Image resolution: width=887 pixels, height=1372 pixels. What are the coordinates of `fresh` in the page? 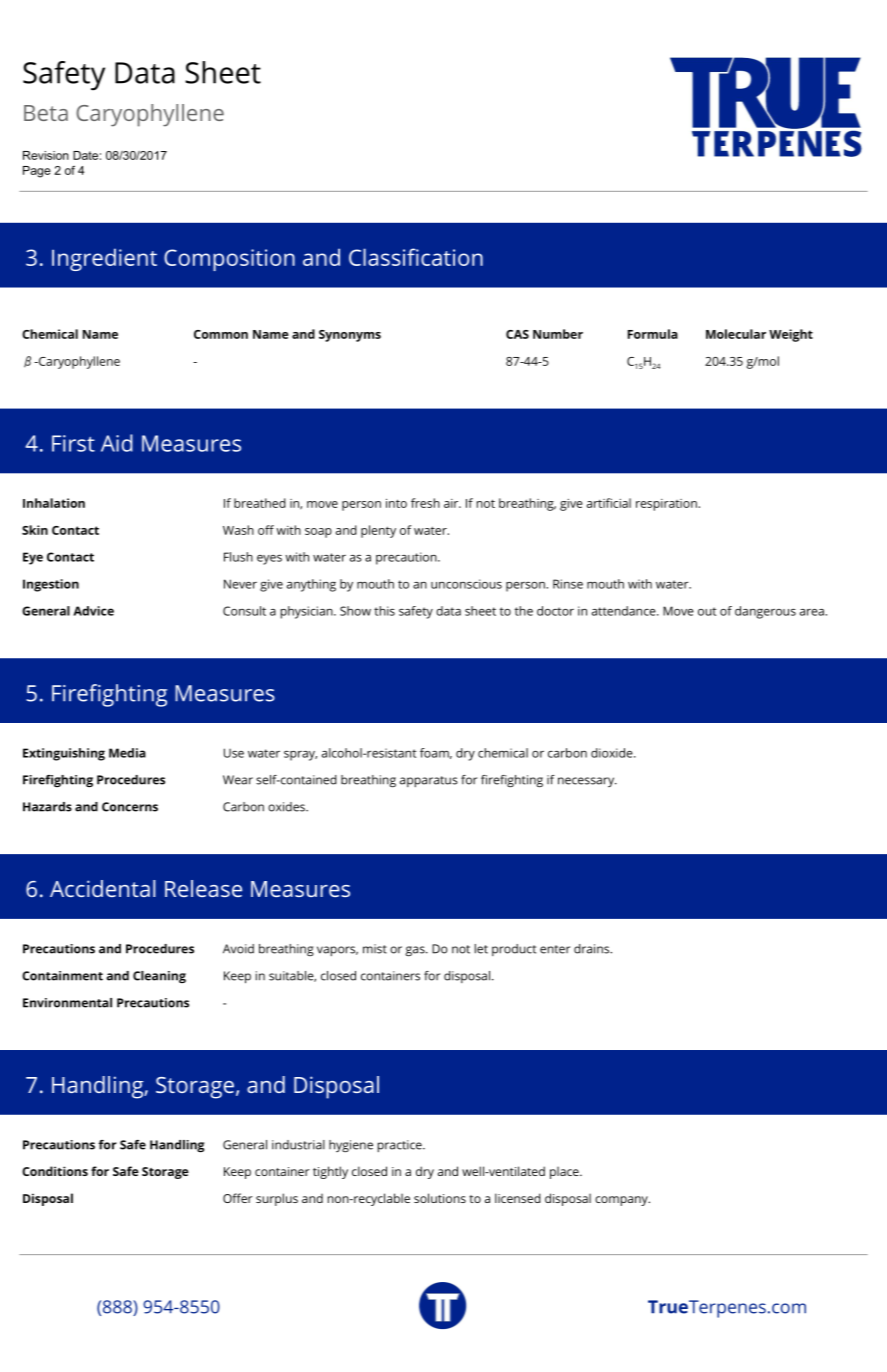 It's located at (425, 503).
